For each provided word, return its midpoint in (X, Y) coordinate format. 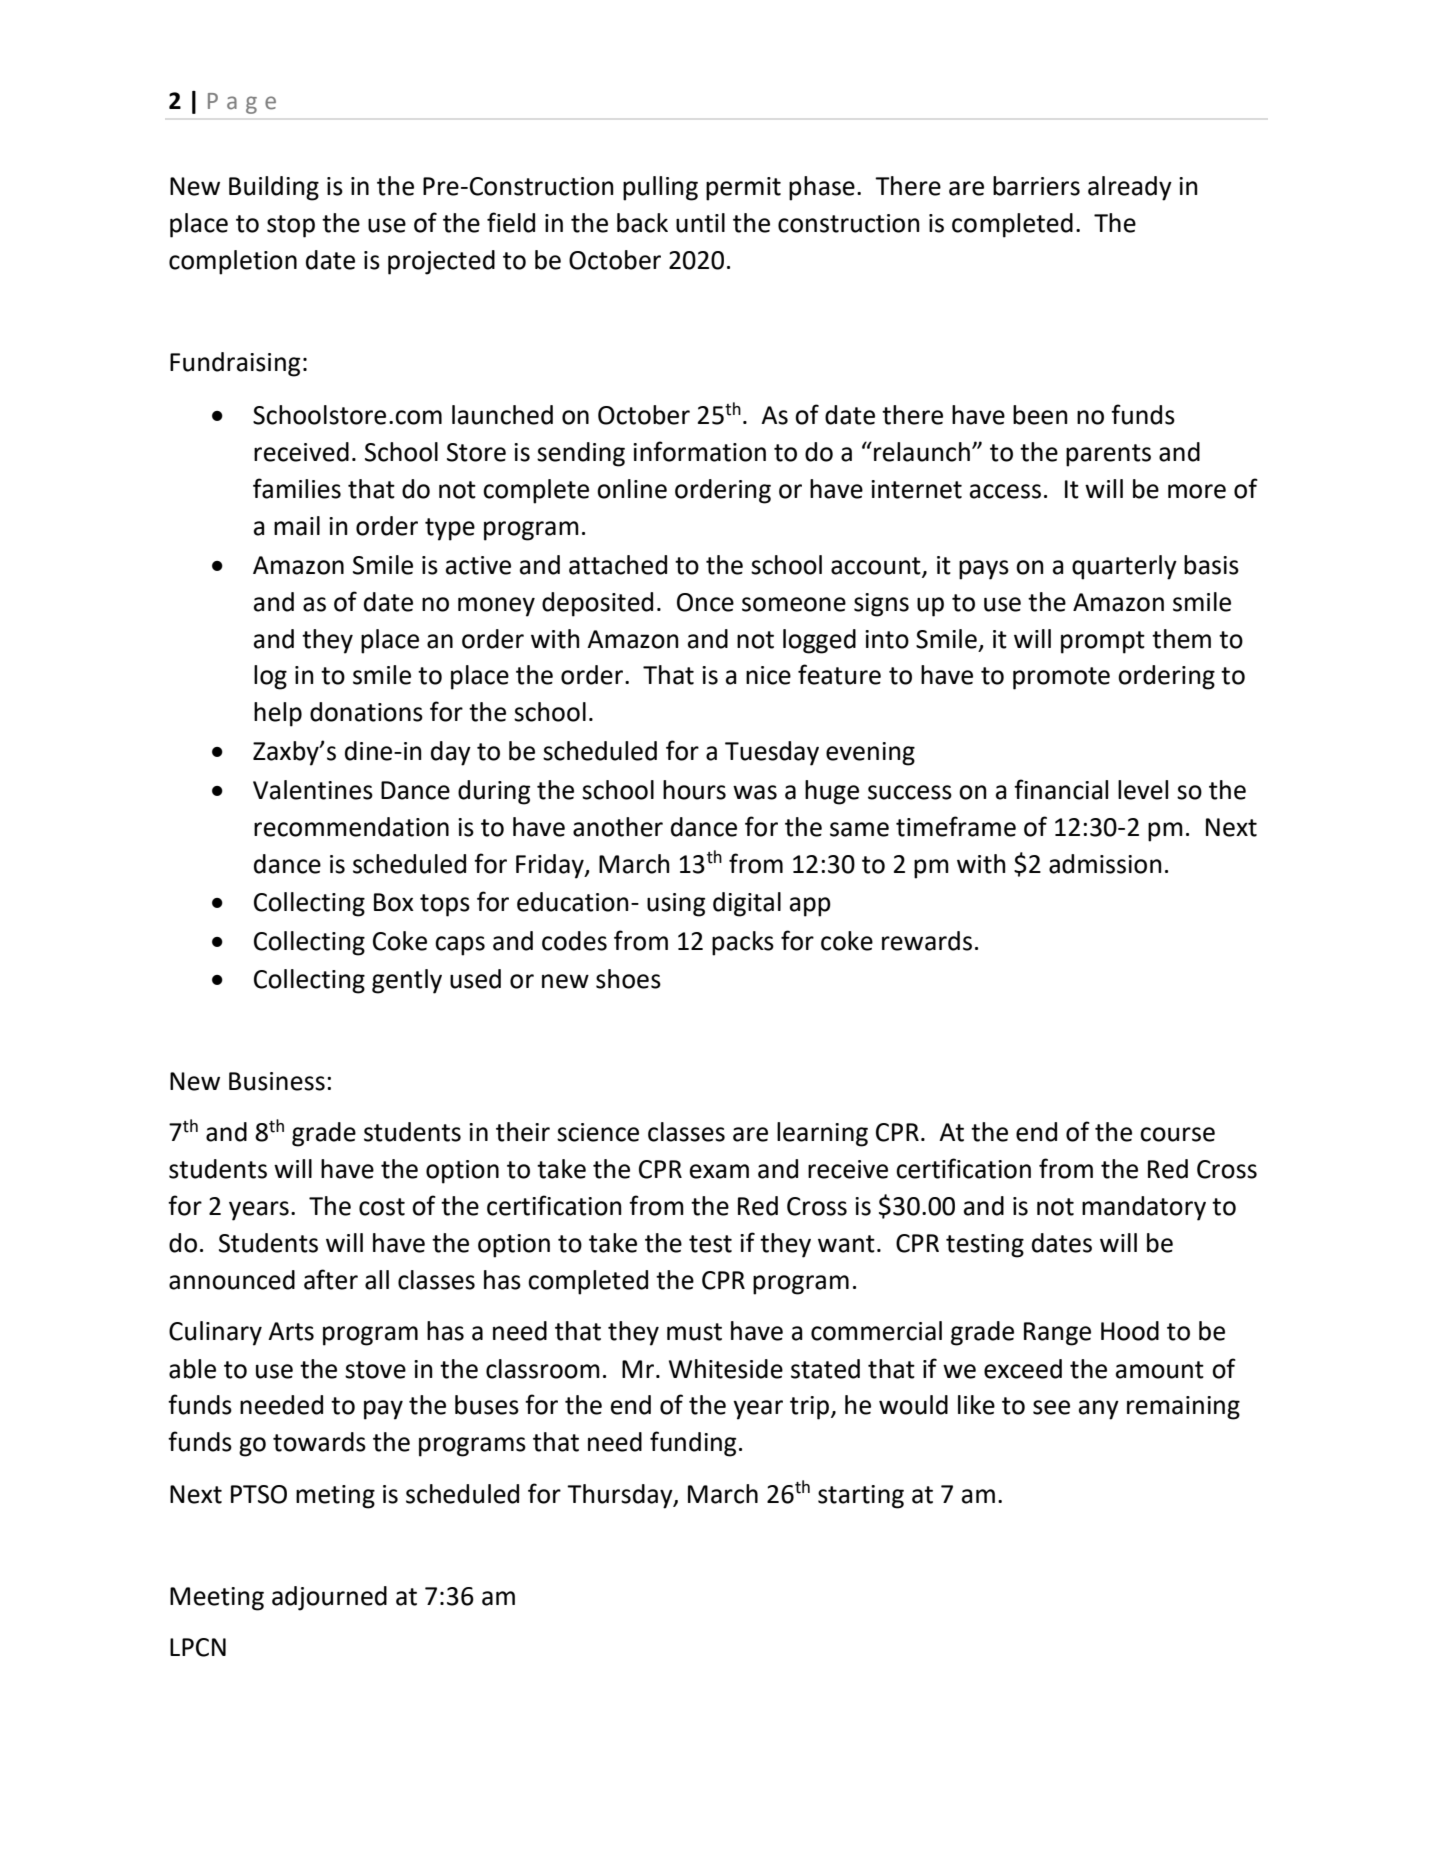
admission (1105, 864)
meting (335, 1497)
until (700, 223)
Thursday (621, 1496)
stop (291, 226)
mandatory (1144, 1208)
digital (747, 904)
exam (719, 1171)
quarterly (1124, 567)
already (1130, 188)
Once (705, 602)
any (1099, 1410)
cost (382, 1207)
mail (297, 526)
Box (394, 902)
